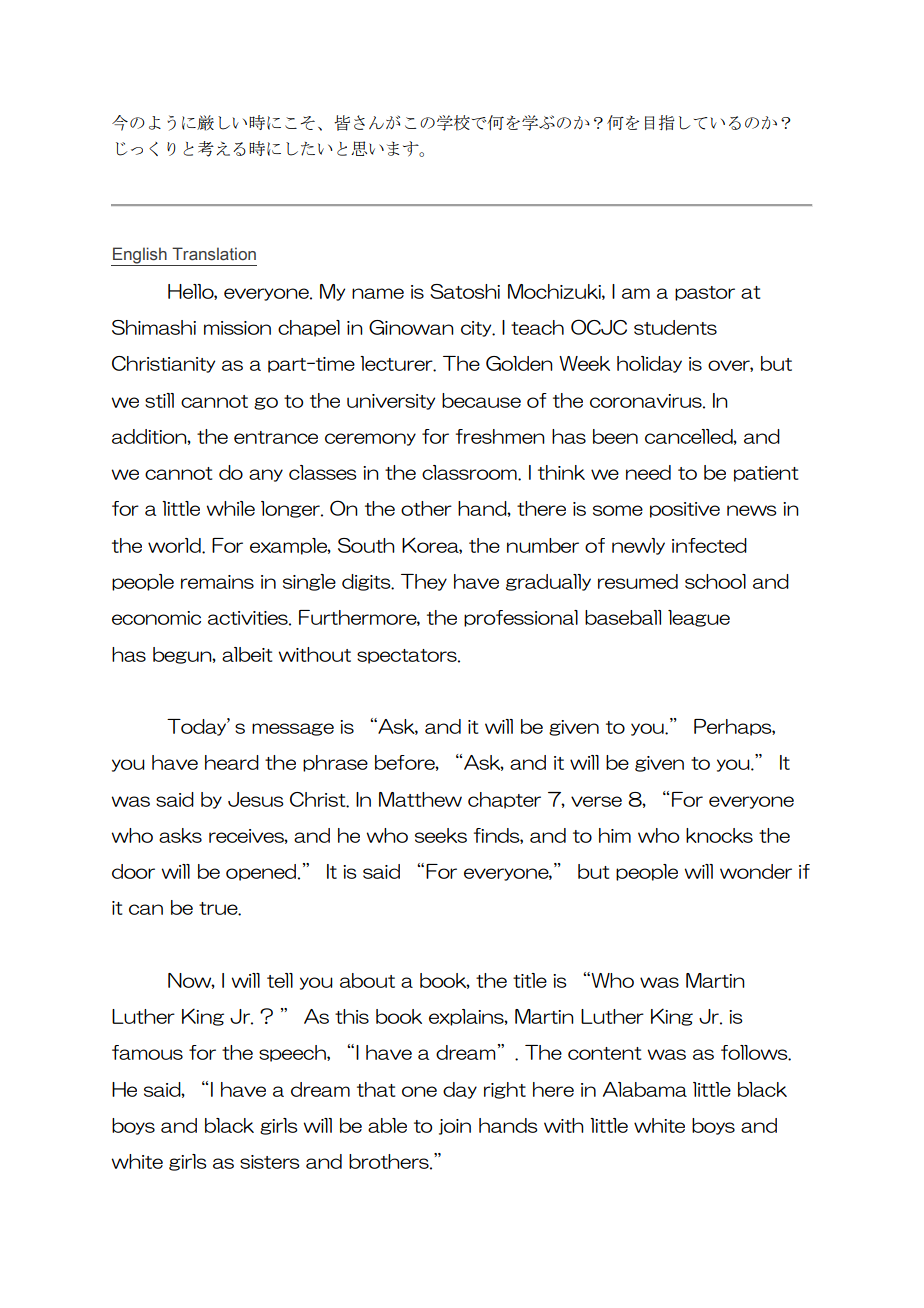  Describe the element at coordinates (756, 871) in the page. I see `wonder` at that location.
